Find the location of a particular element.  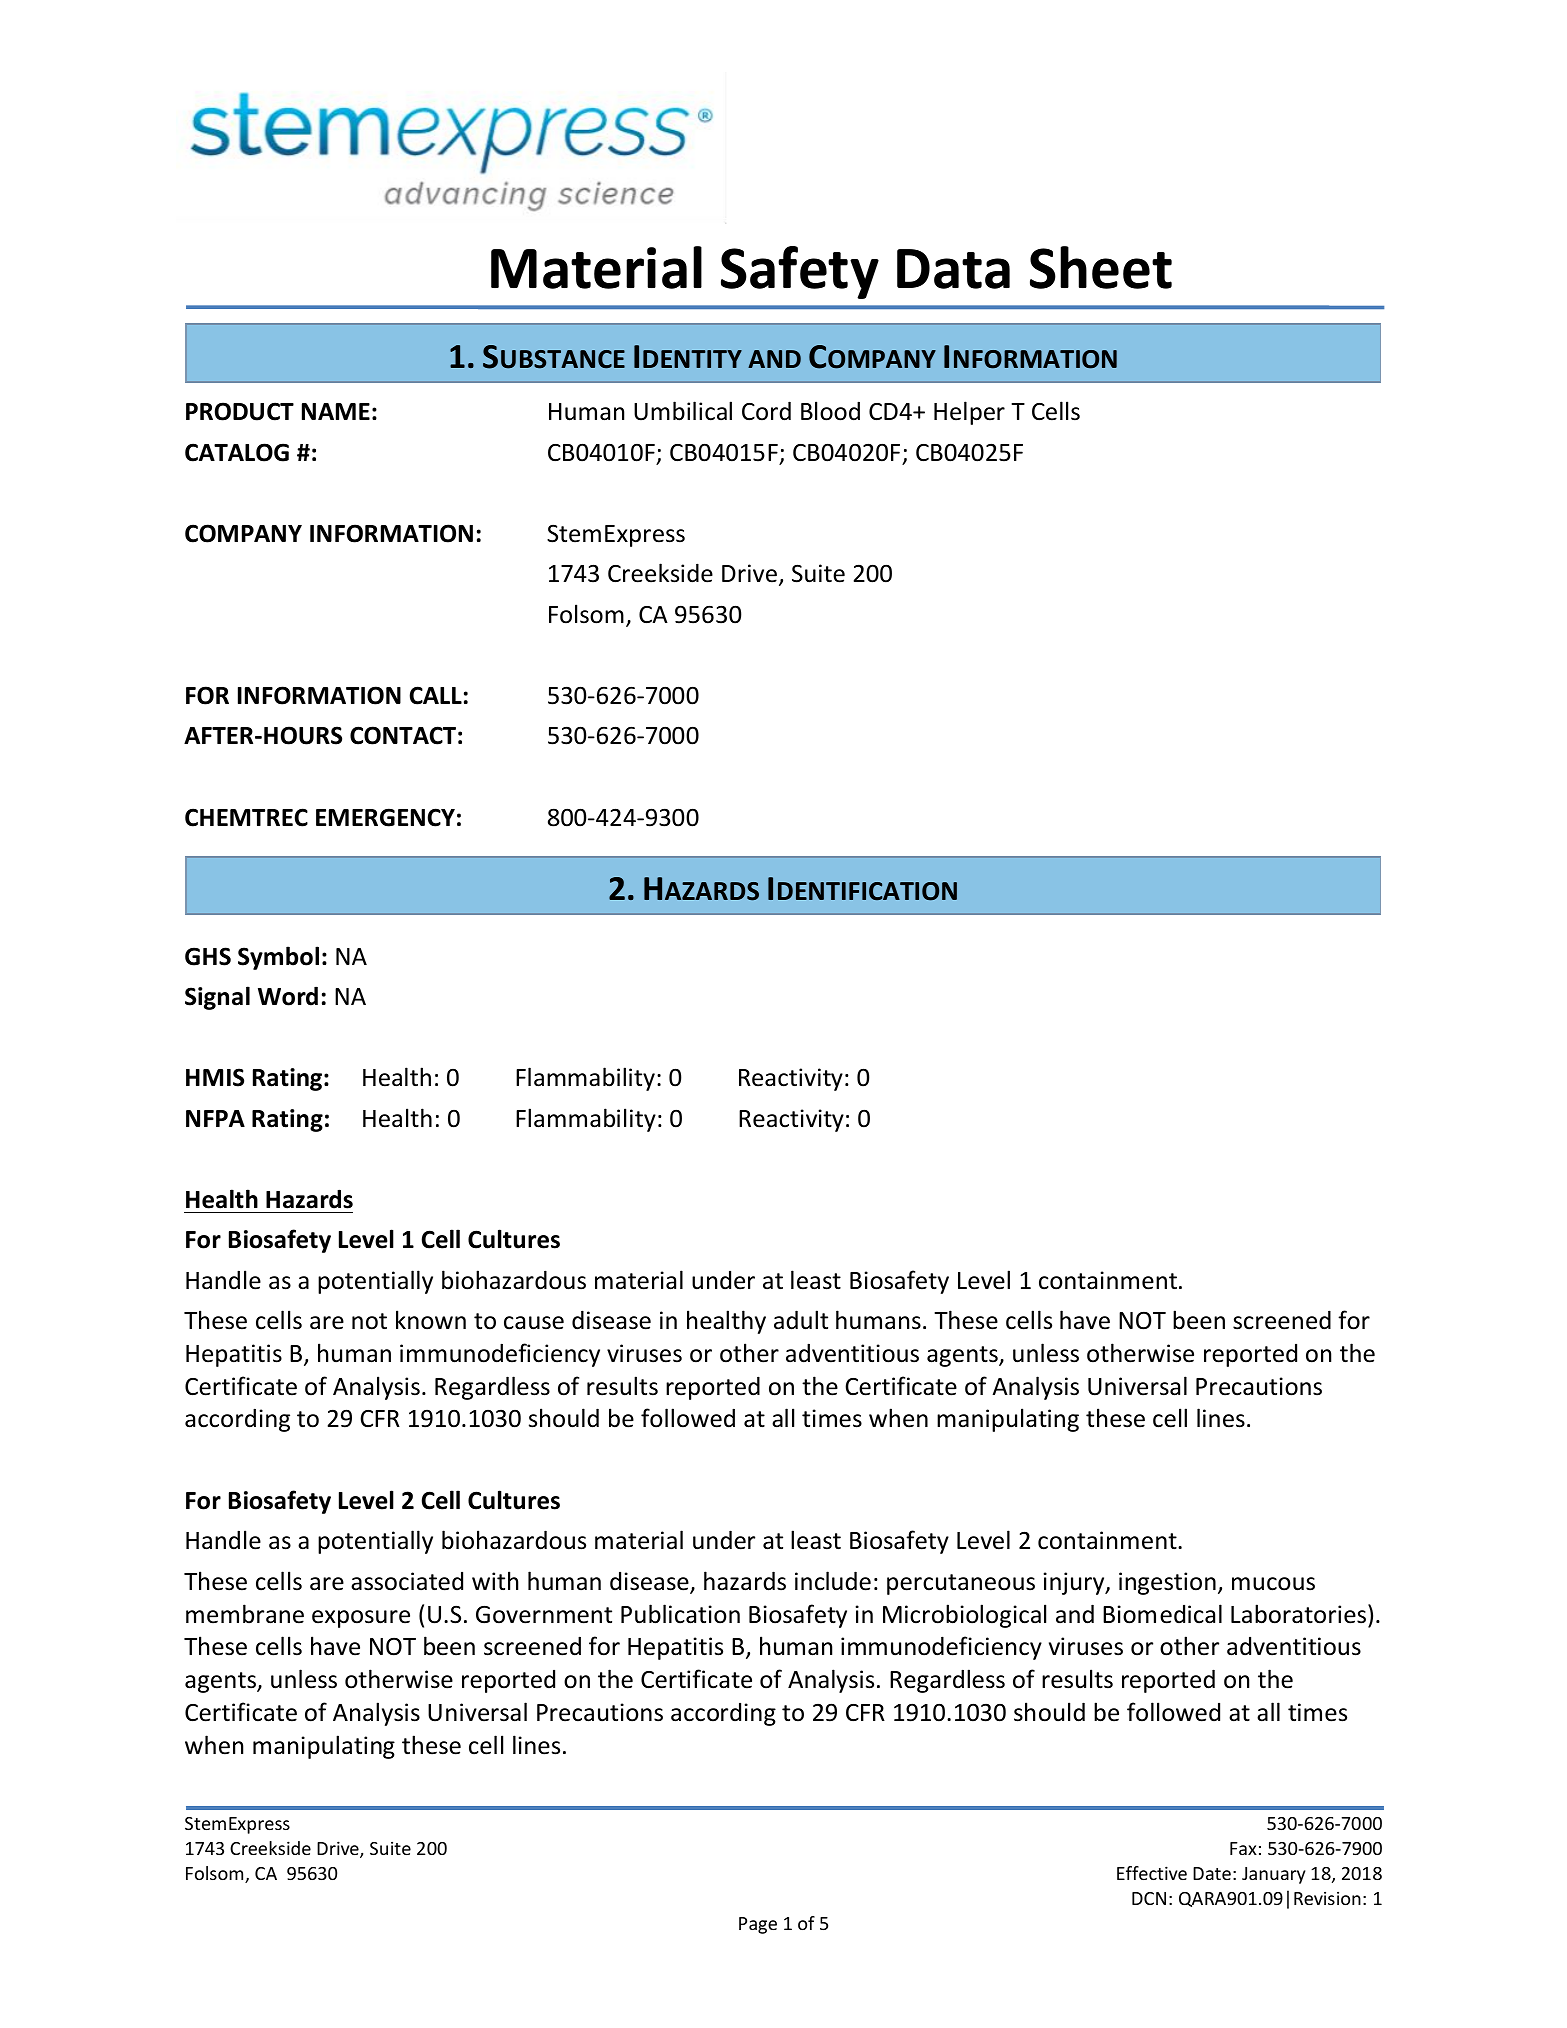

ingestion is located at coordinates (1167, 1583).
